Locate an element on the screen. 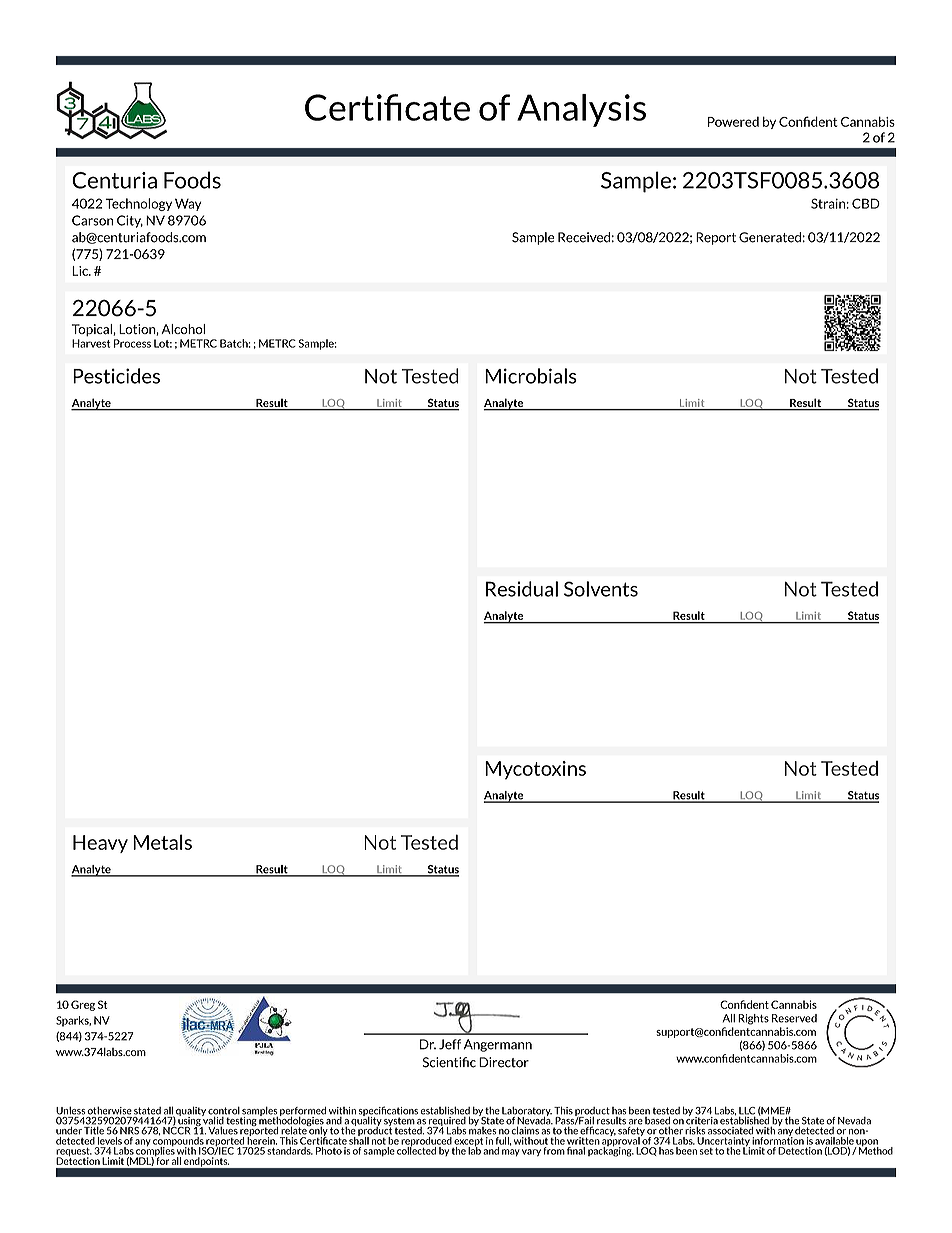 The image size is (952, 1233). Powered is located at coordinates (733, 121).
